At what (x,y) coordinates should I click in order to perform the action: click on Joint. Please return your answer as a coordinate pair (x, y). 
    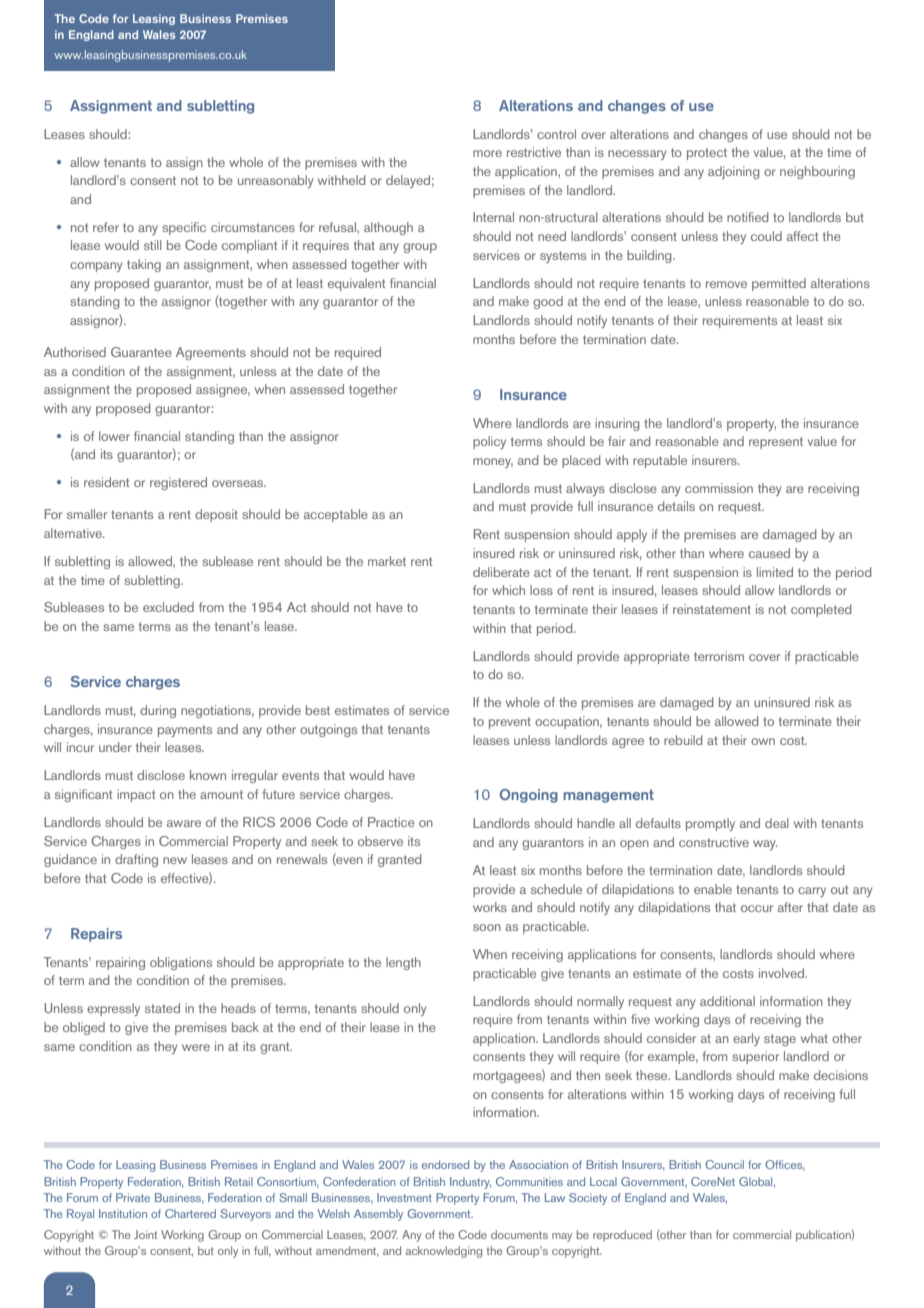
    Looking at the image, I should click on (145, 1234).
